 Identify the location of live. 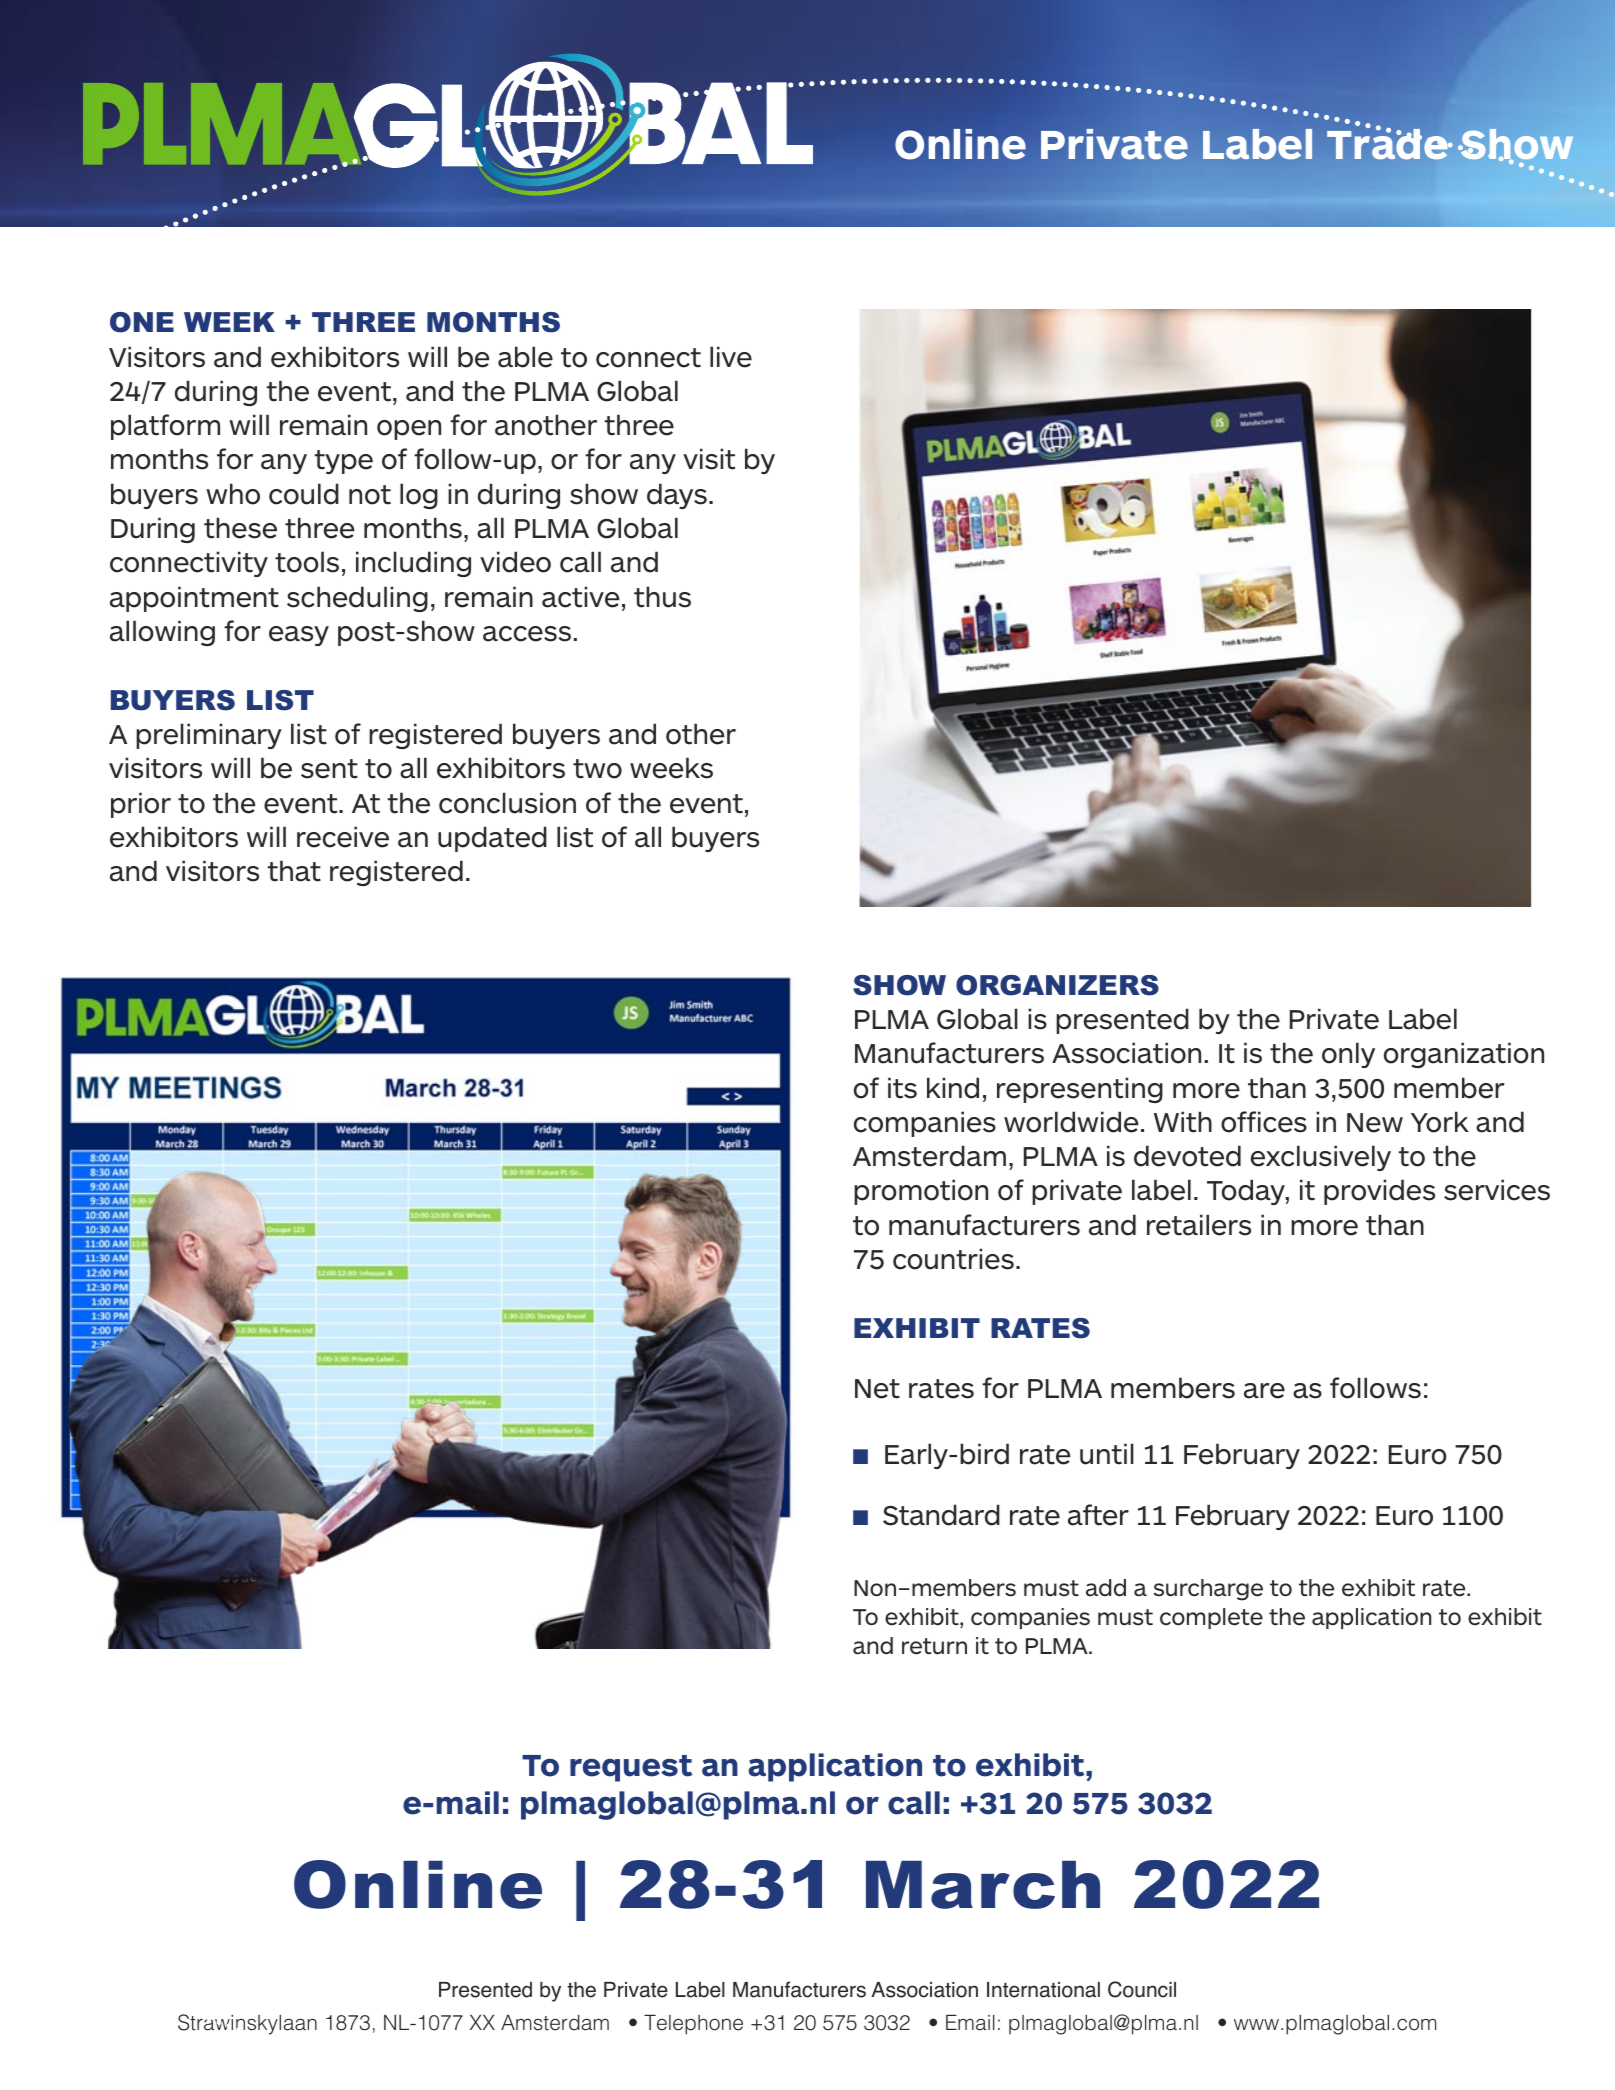
(731, 357).
